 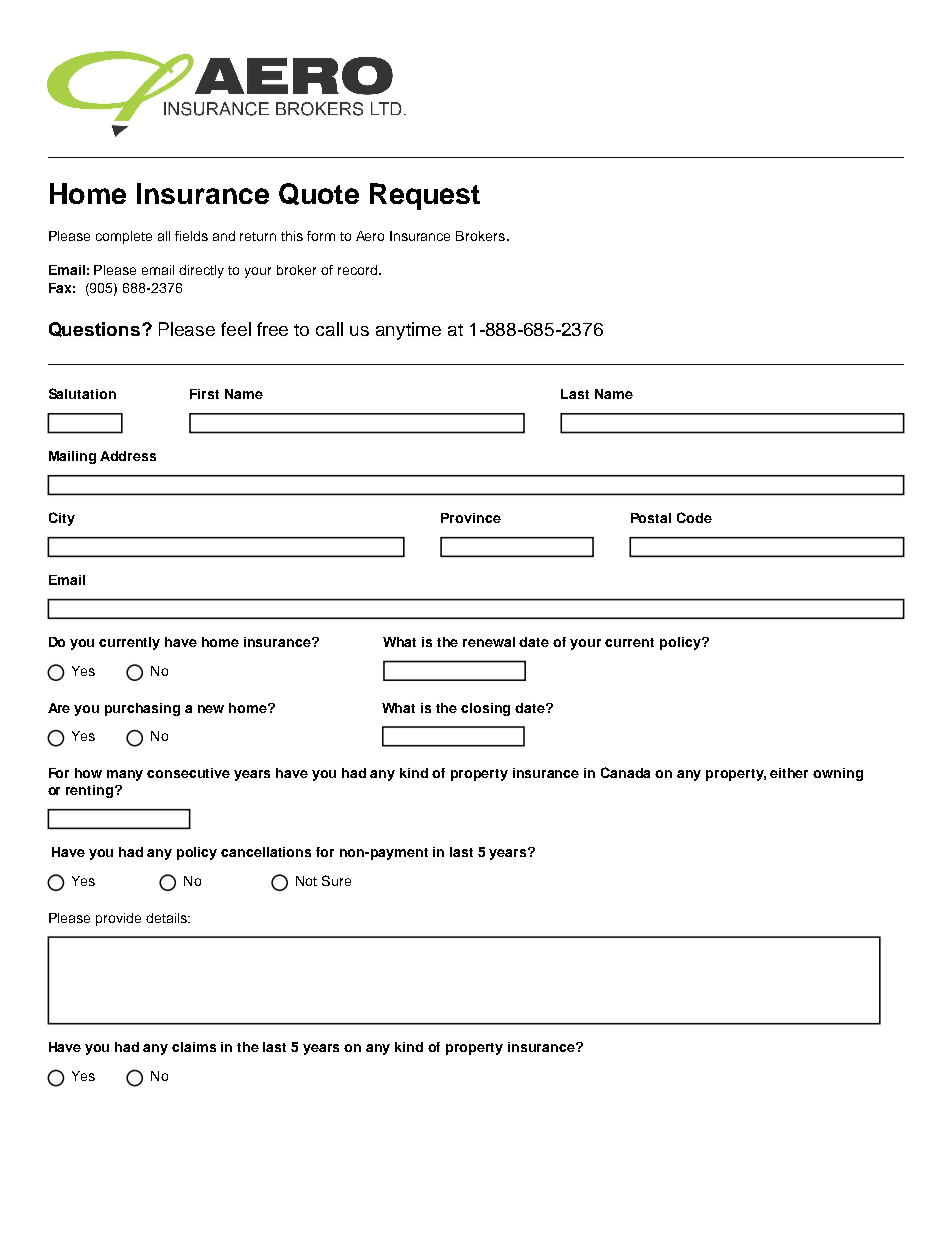 I want to click on renewal, so click(x=489, y=642).
